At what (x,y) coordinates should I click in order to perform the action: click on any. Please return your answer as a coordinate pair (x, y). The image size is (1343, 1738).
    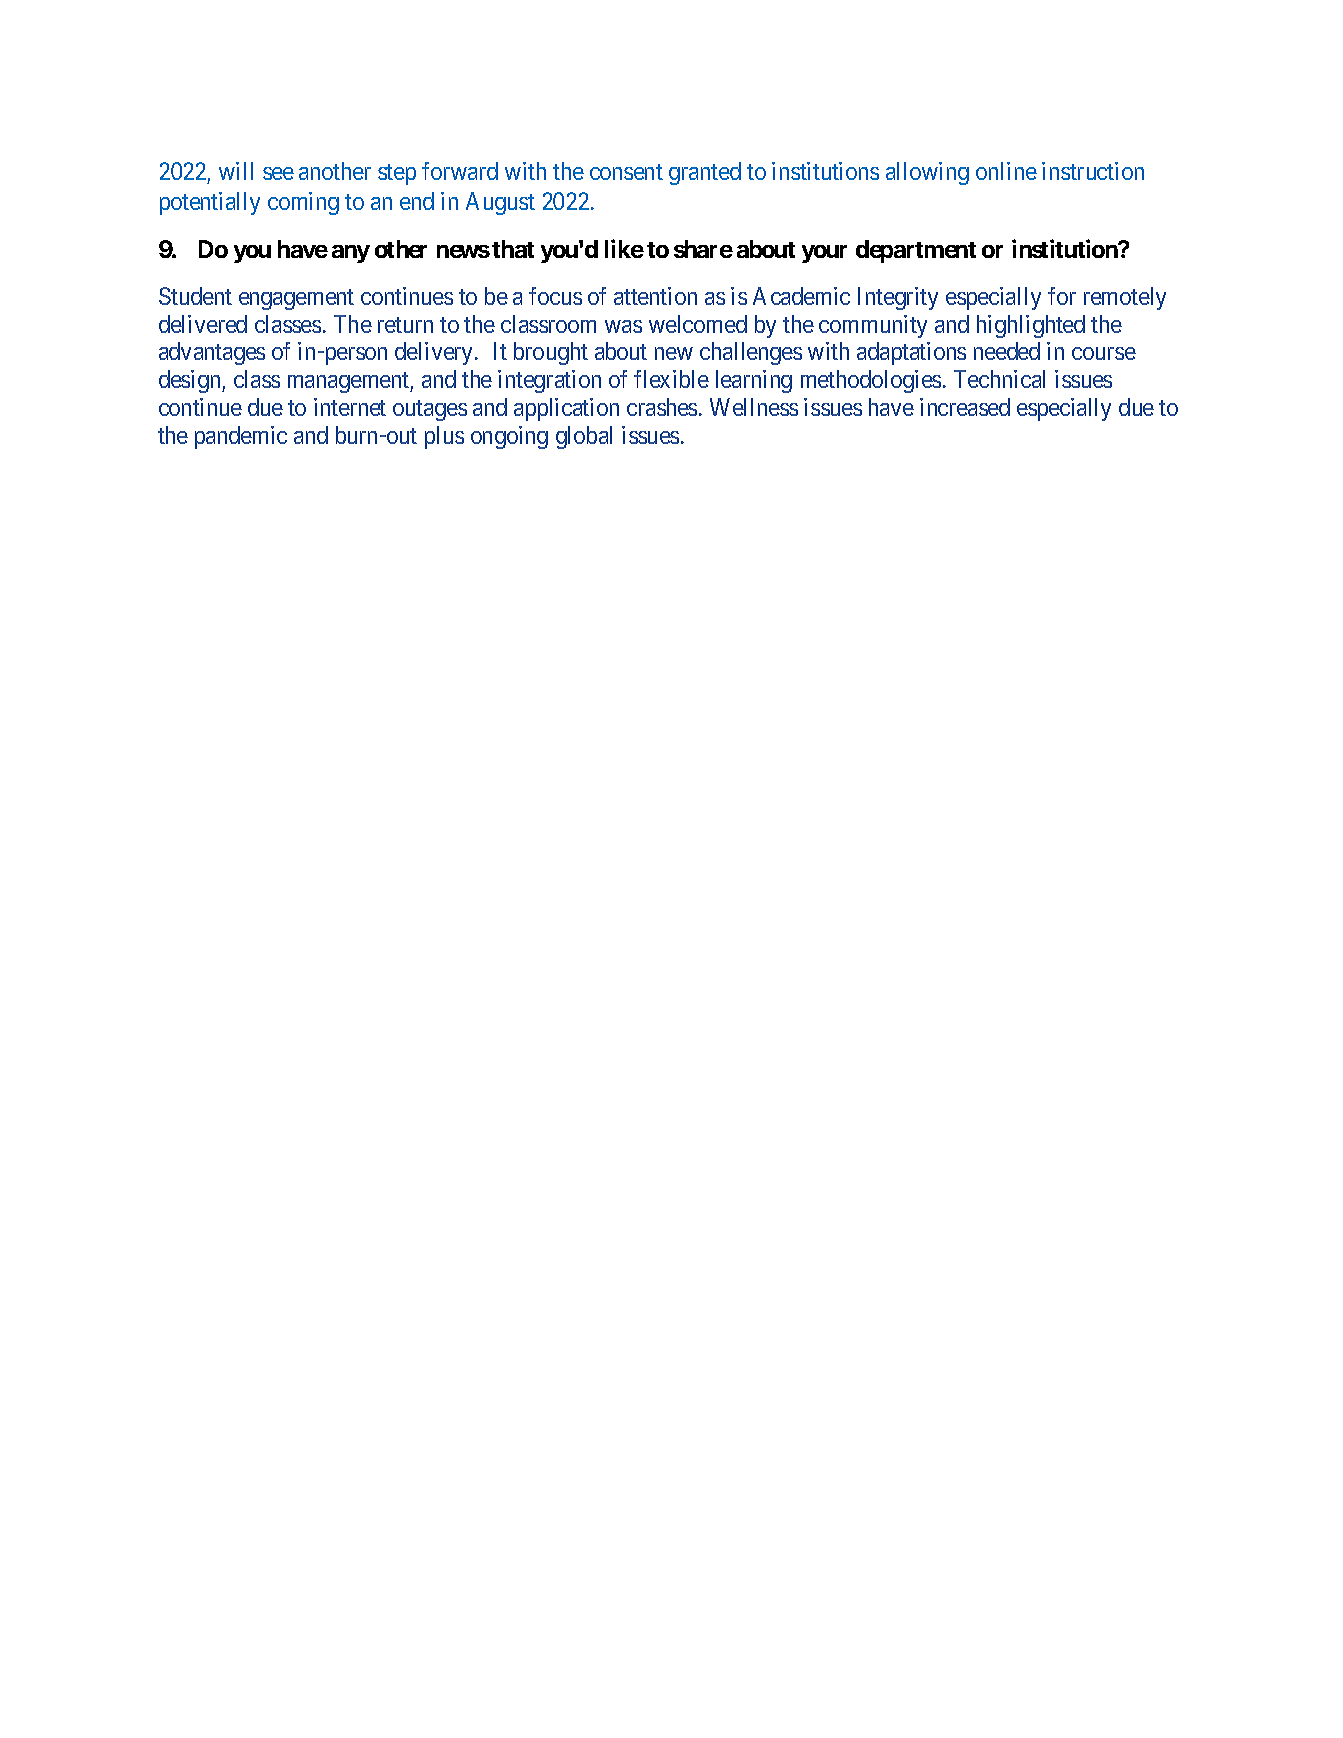
    Looking at the image, I should click on (351, 254).
